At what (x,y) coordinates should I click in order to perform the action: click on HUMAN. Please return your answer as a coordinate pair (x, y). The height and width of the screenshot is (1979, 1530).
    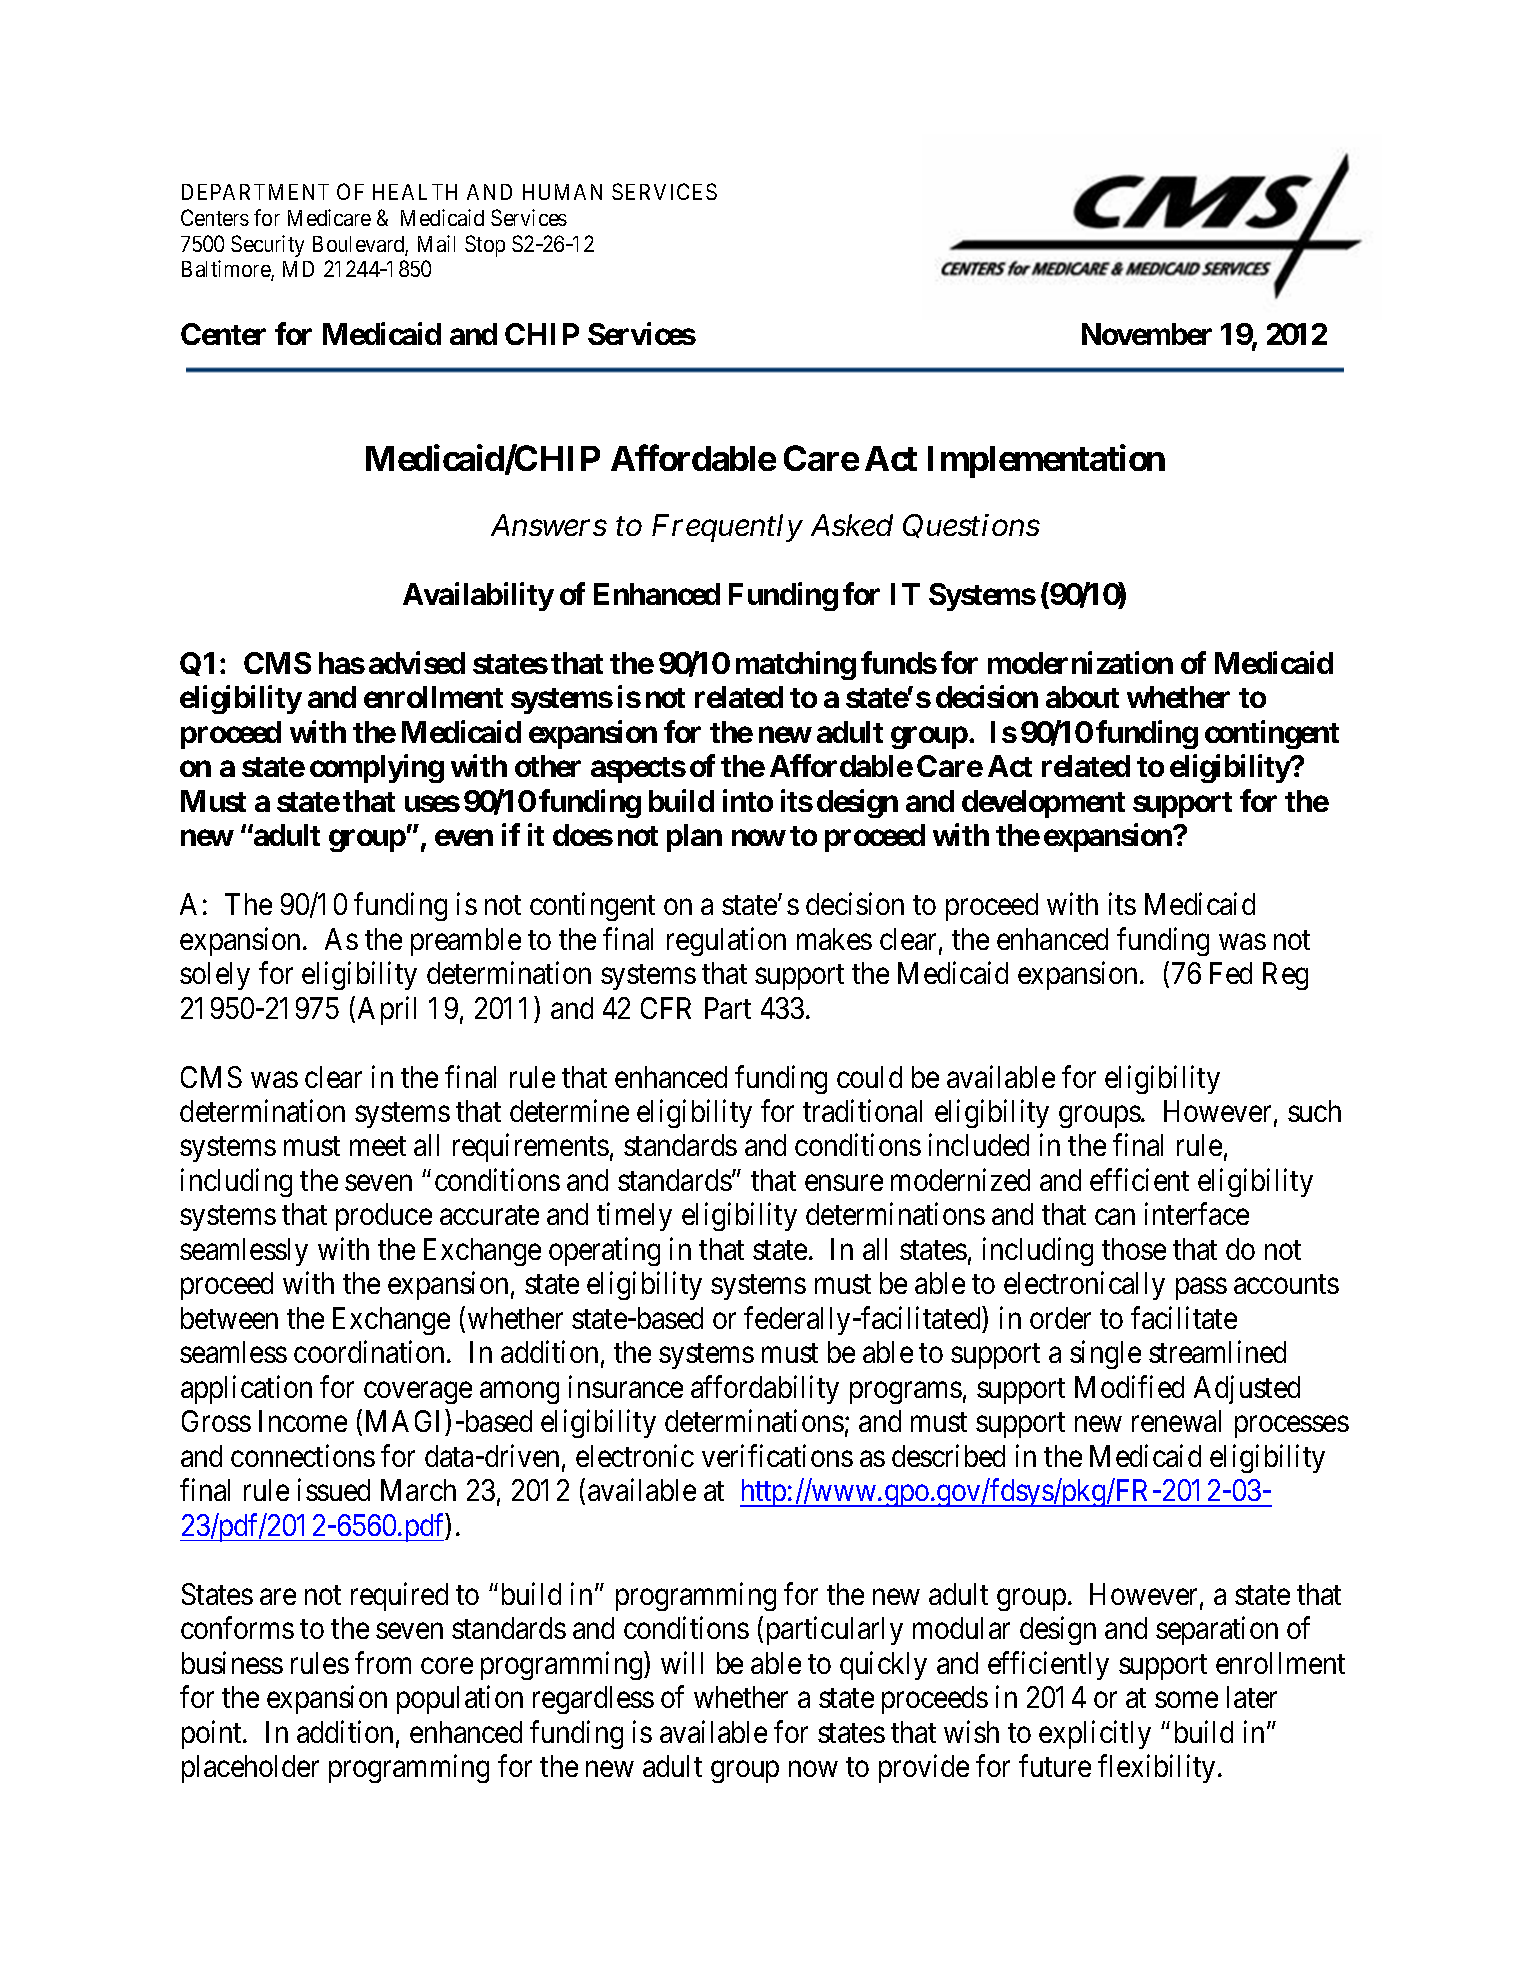
    Looking at the image, I should click on (562, 192).
